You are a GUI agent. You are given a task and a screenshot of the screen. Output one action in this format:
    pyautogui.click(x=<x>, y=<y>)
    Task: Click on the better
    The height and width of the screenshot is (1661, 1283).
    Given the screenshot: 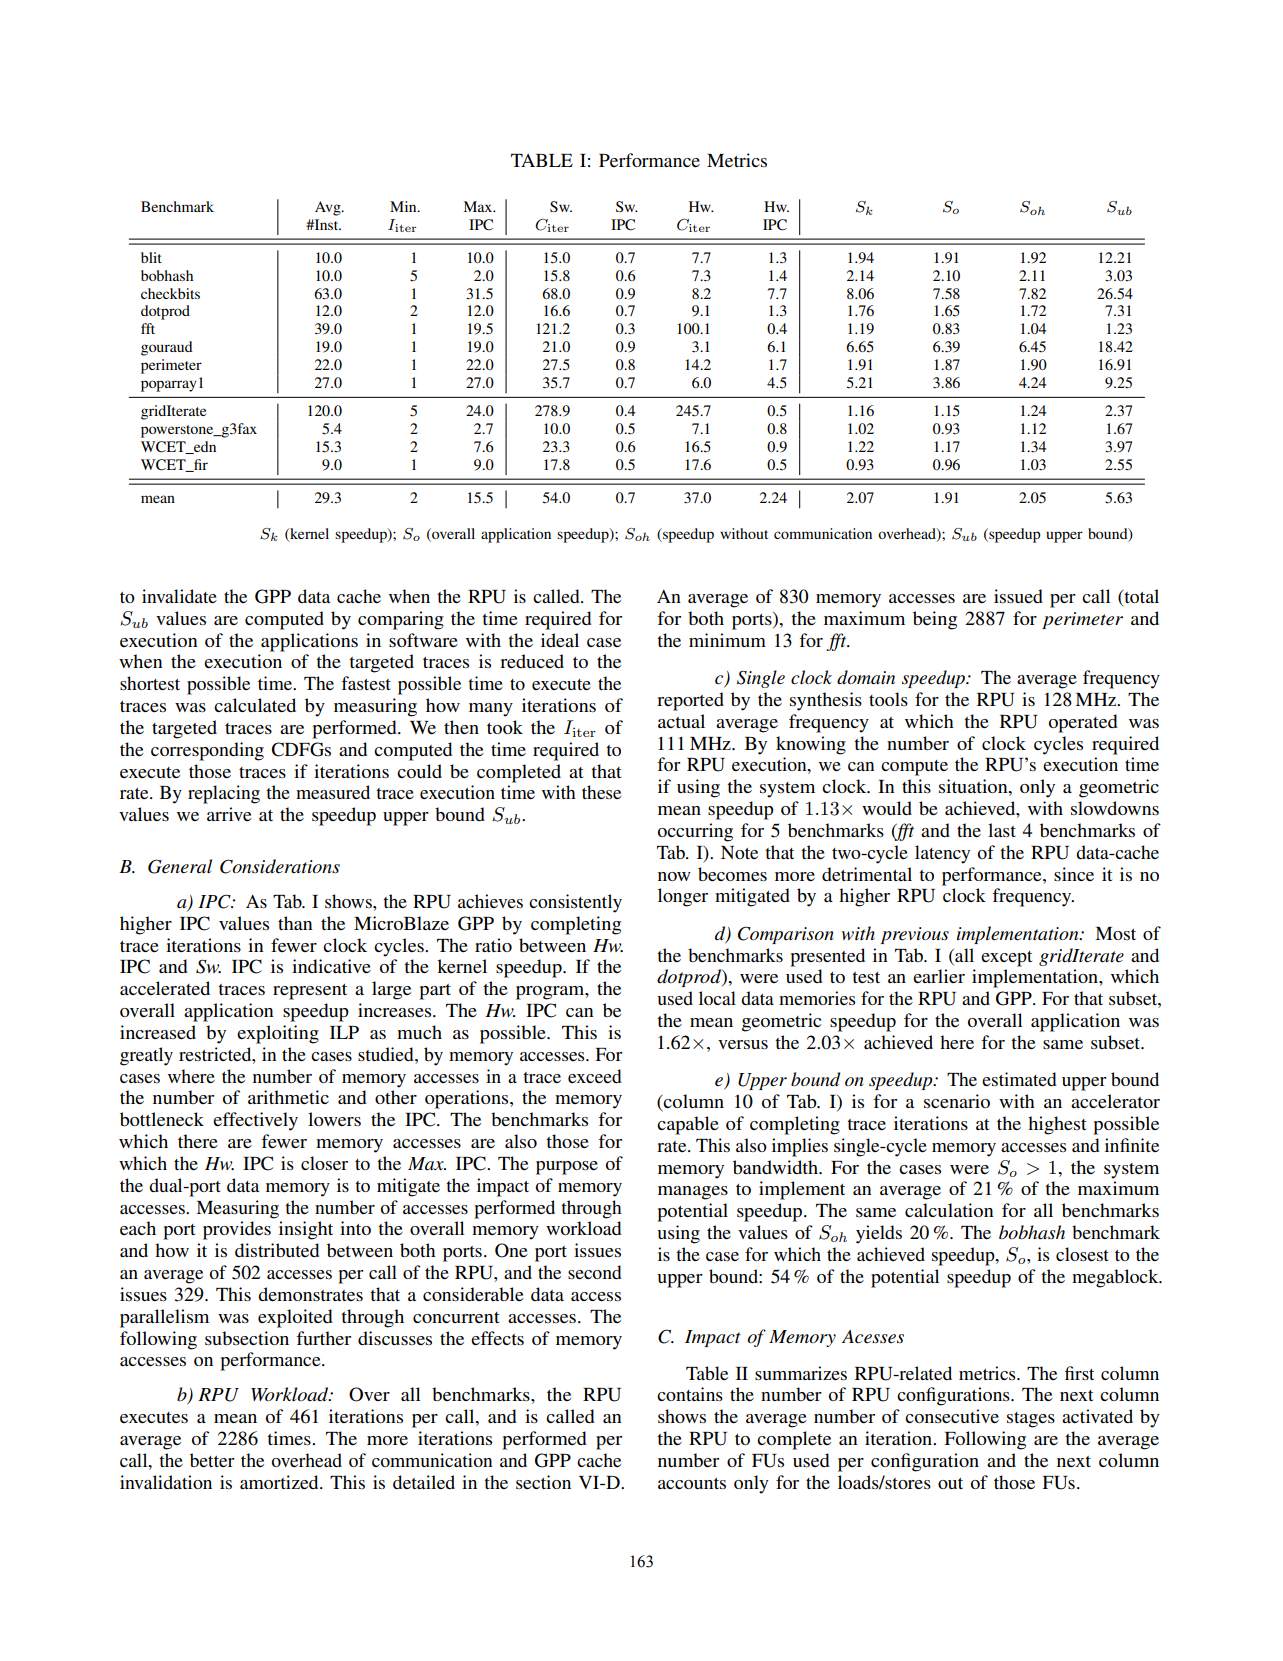 What is the action you would take?
    pyautogui.click(x=212, y=1460)
